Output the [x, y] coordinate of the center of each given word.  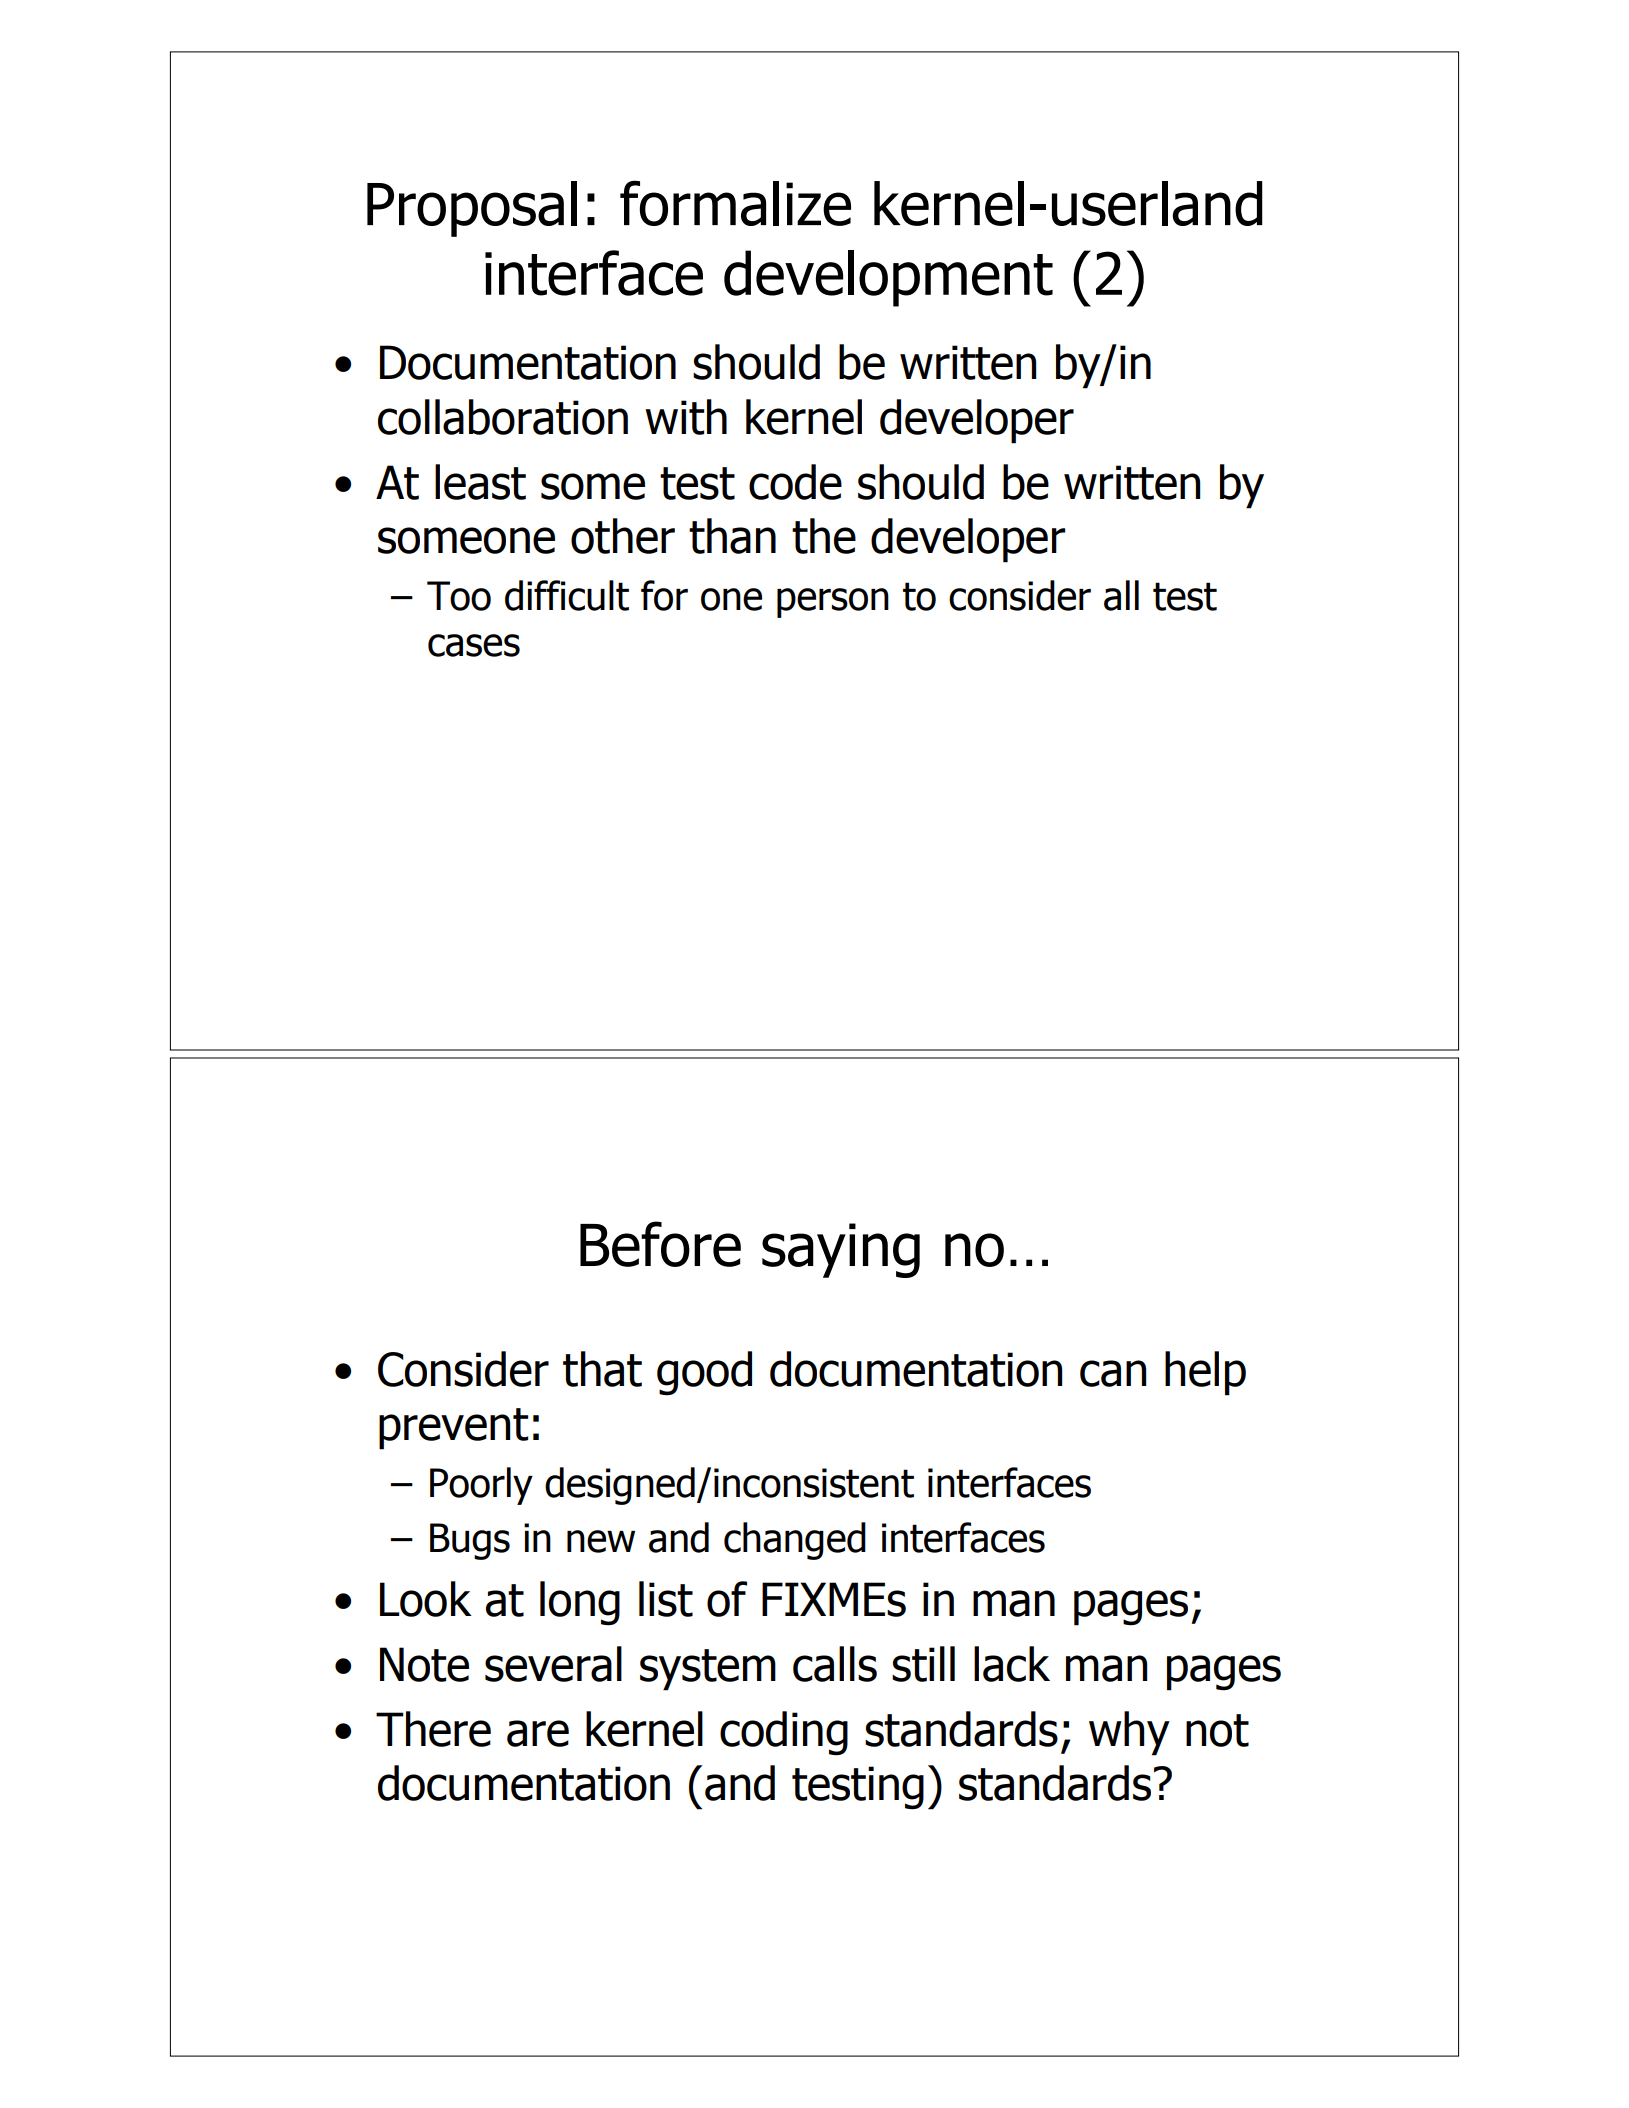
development [888, 278]
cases [474, 645]
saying [841, 1250]
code [795, 482]
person [833, 603]
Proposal [472, 209]
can [1113, 1373]
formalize [735, 203]
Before [660, 1244]
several [553, 1664]
